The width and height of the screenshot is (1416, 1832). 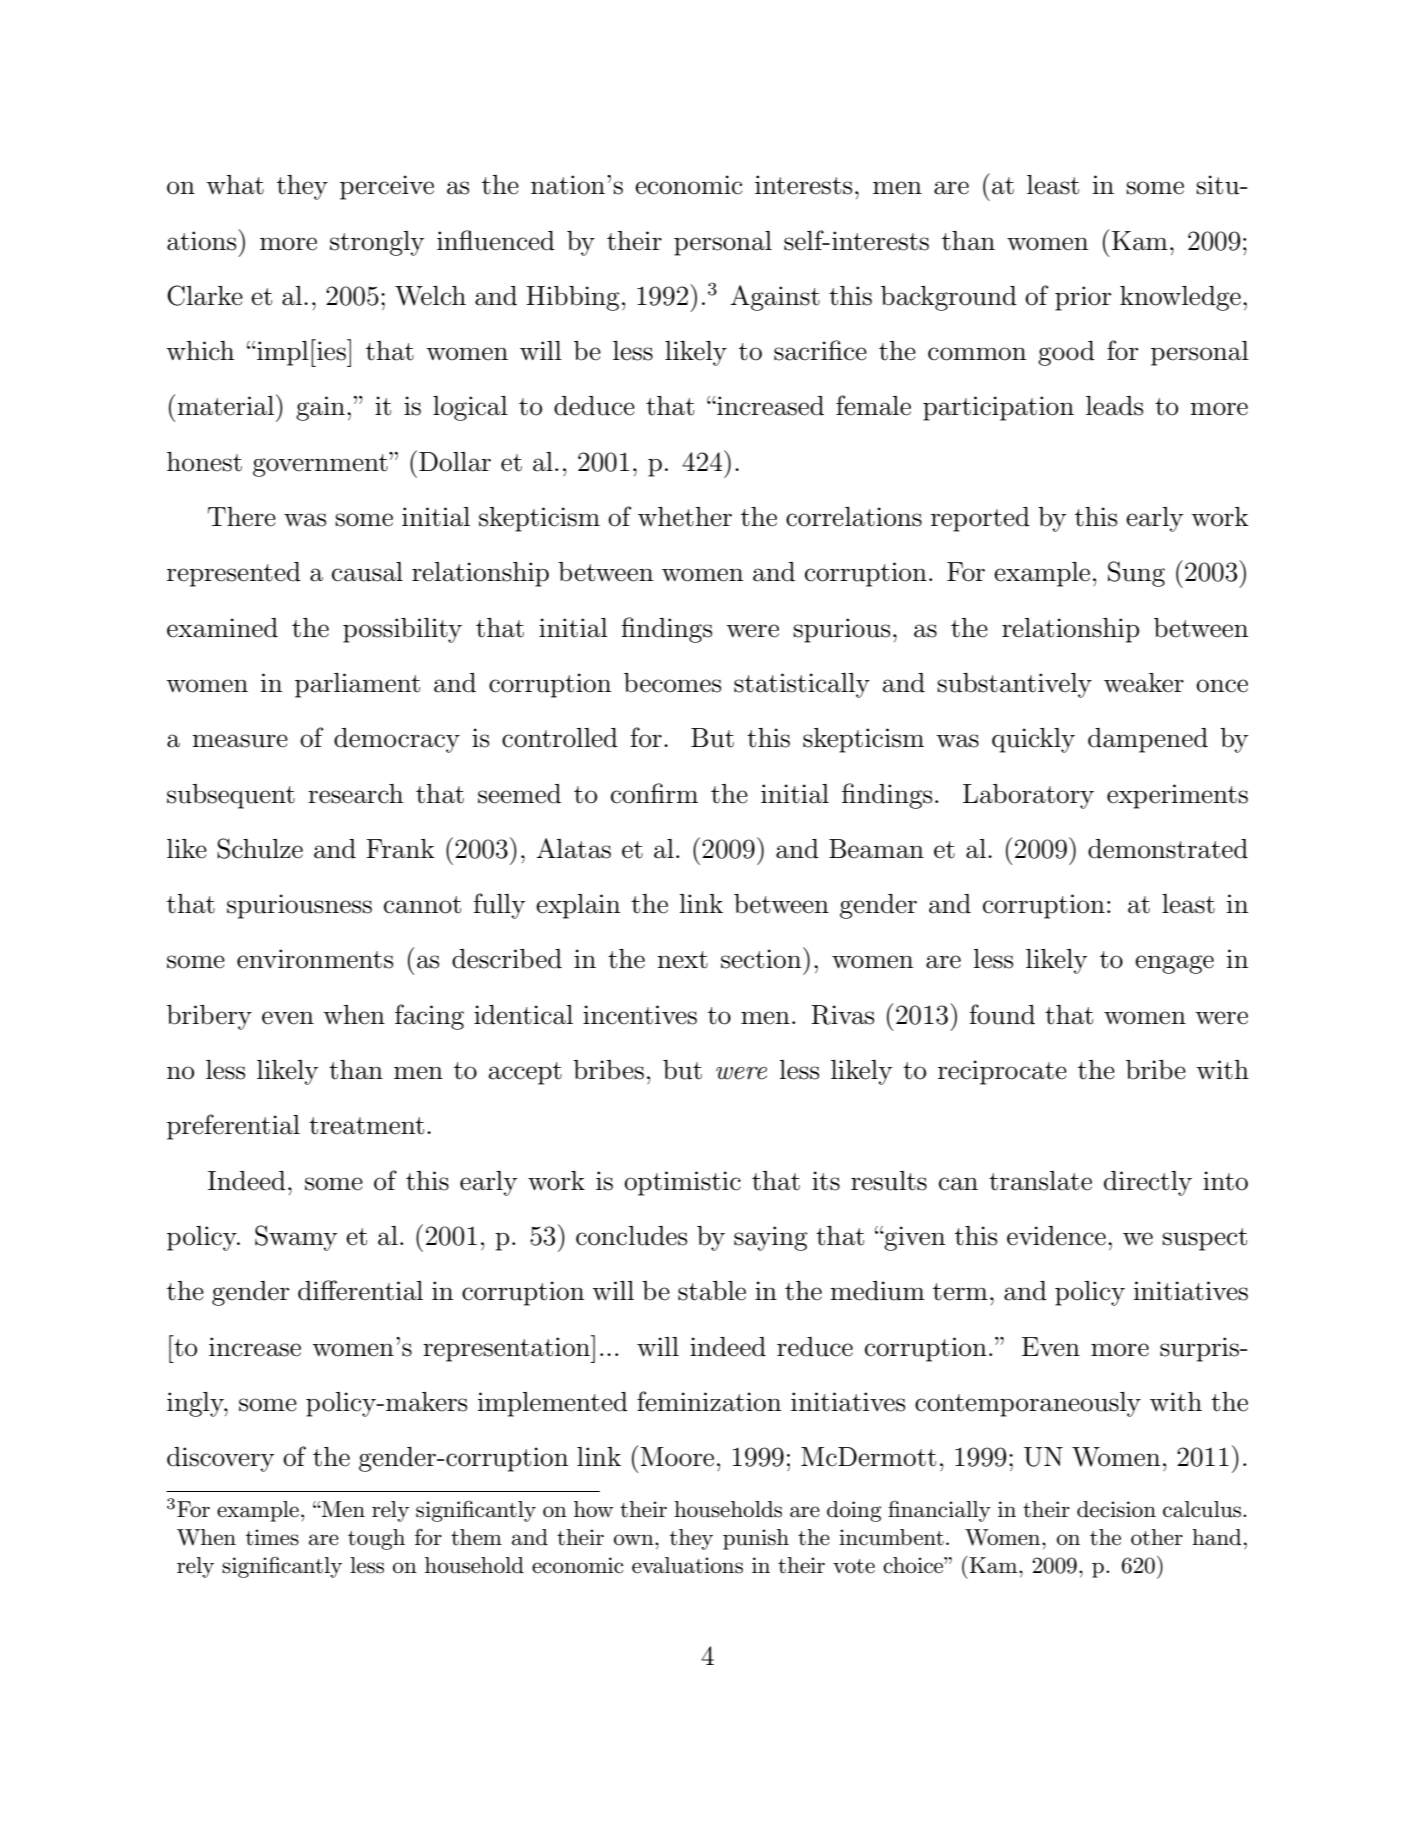 I want to click on sacrifice, so click(x=820, y=350).
